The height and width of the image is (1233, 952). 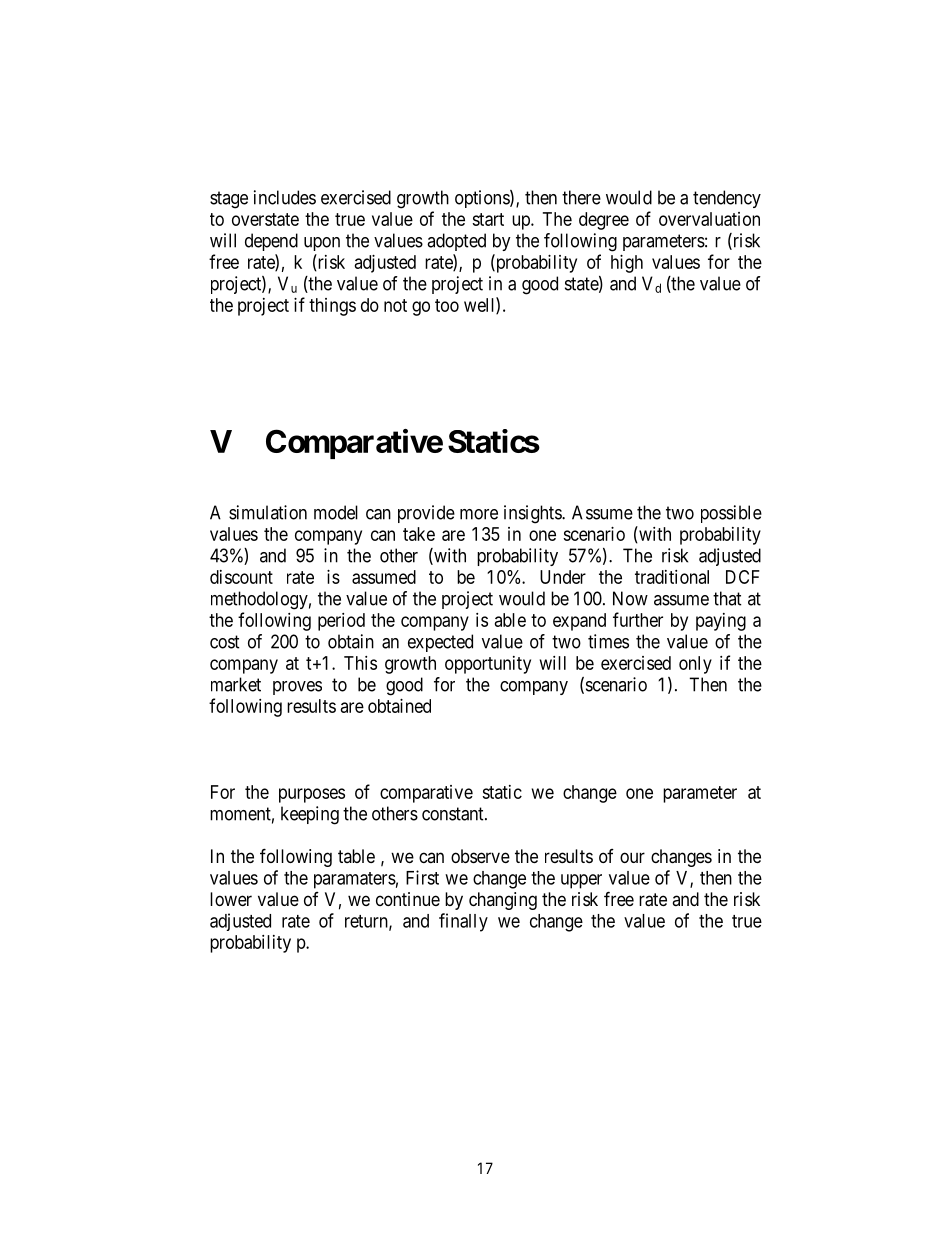 I want to click on more, so click(x=479, y=514).
